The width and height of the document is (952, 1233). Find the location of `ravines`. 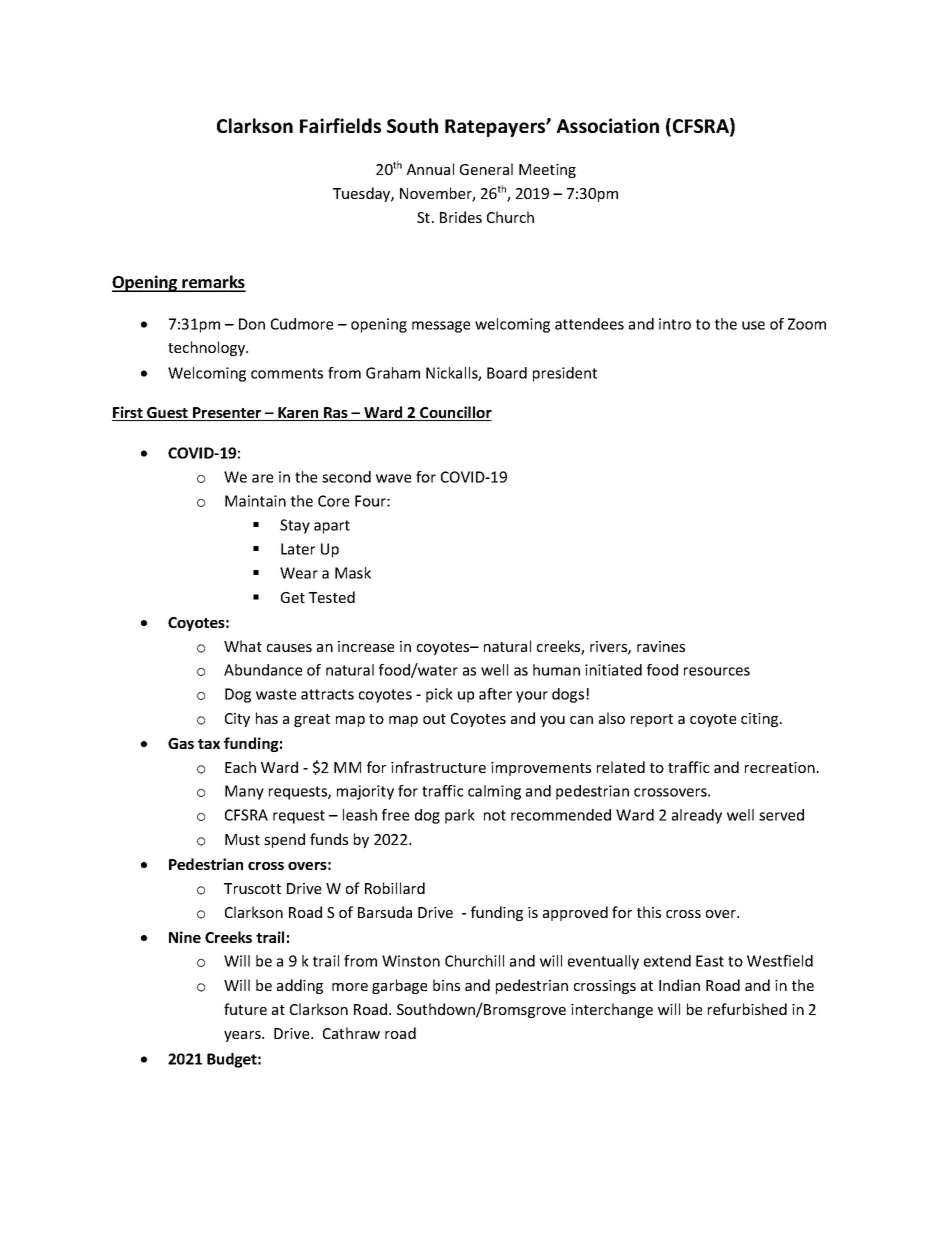

ravines is located at coordinates (661, 646).
